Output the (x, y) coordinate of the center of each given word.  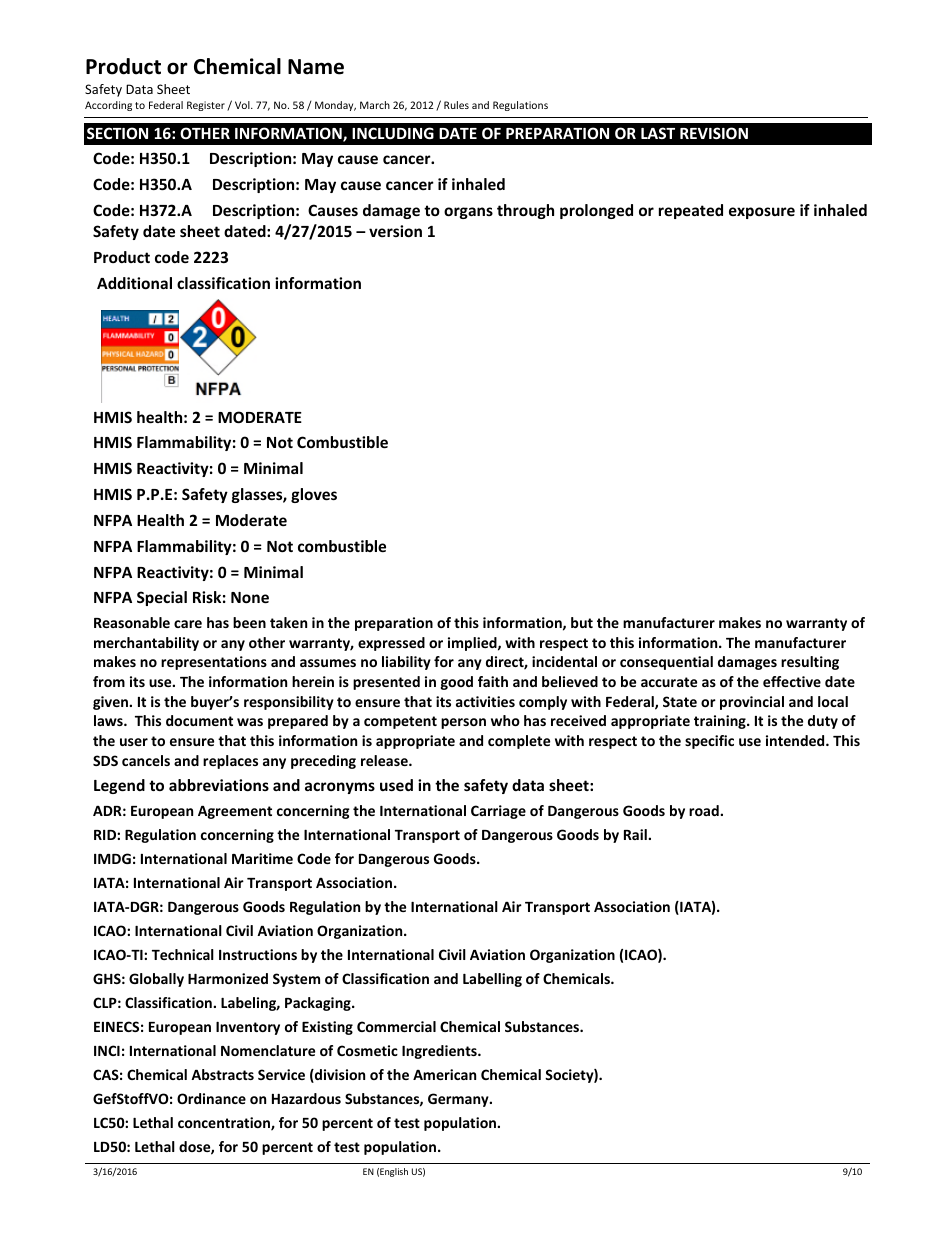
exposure (762, 213)
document (199, 720)
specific (709, 742)
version (395, 231)
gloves (314, 495)
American (444, 1074)
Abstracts (222, 1074)
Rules (456, 105)
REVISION (714, 133)
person (463, 723)
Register (206, 106)
